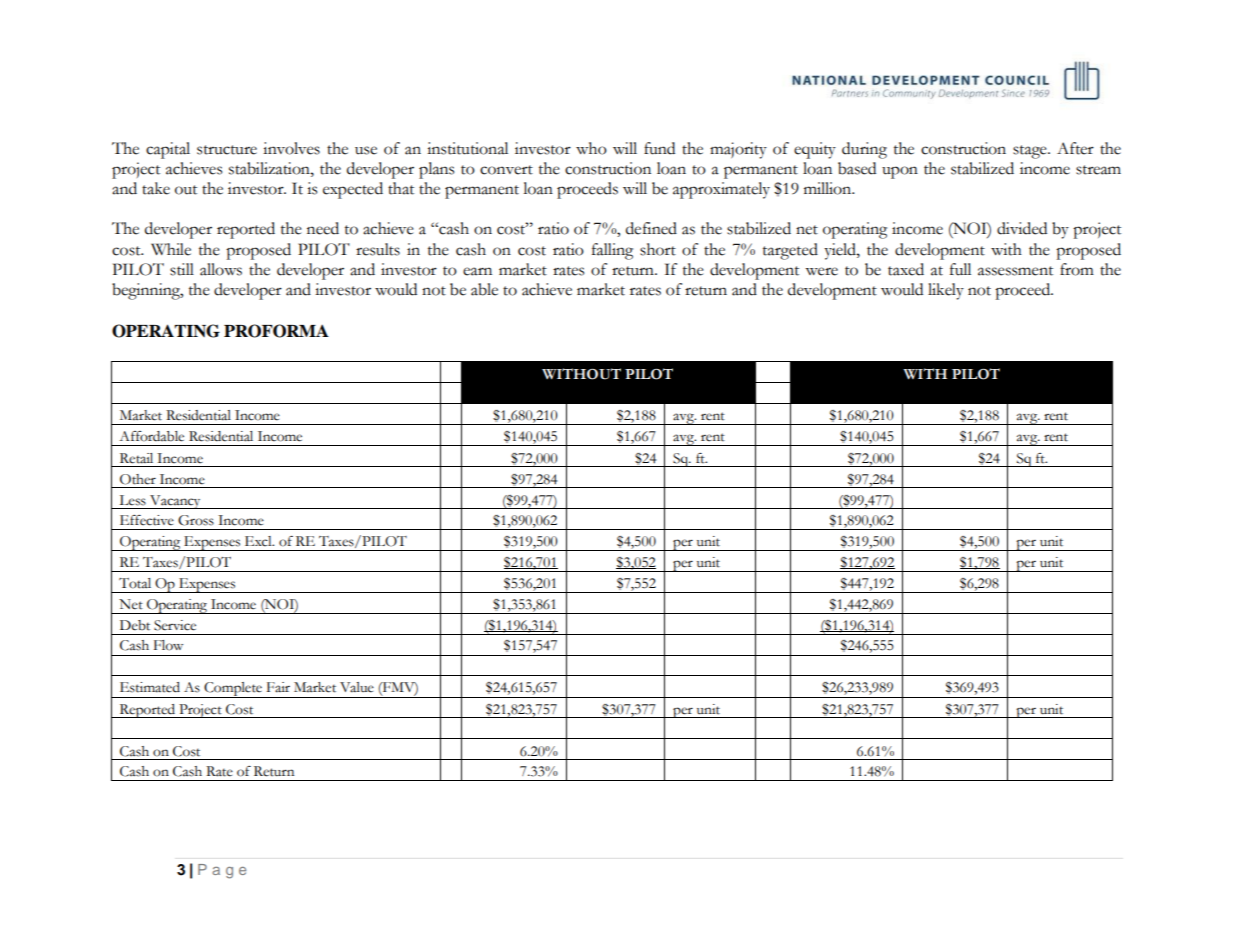 The height and width of the page is (952, 1233). Describe the element at coordinates (1015, 271) in the page. I see `assessment` at that location.
